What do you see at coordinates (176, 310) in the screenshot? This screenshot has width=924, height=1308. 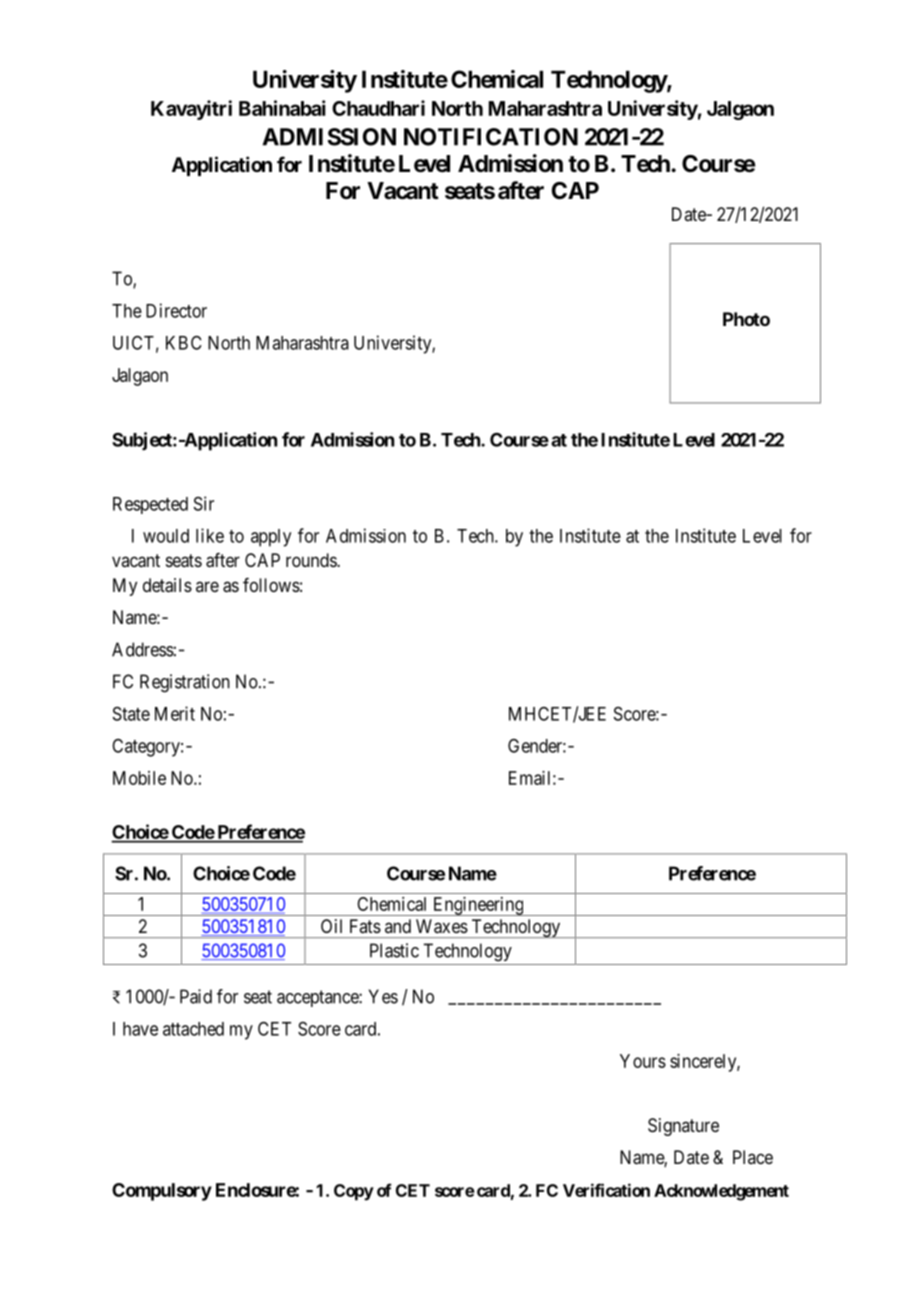 I see `Director` at bounding box center [176, 310].
